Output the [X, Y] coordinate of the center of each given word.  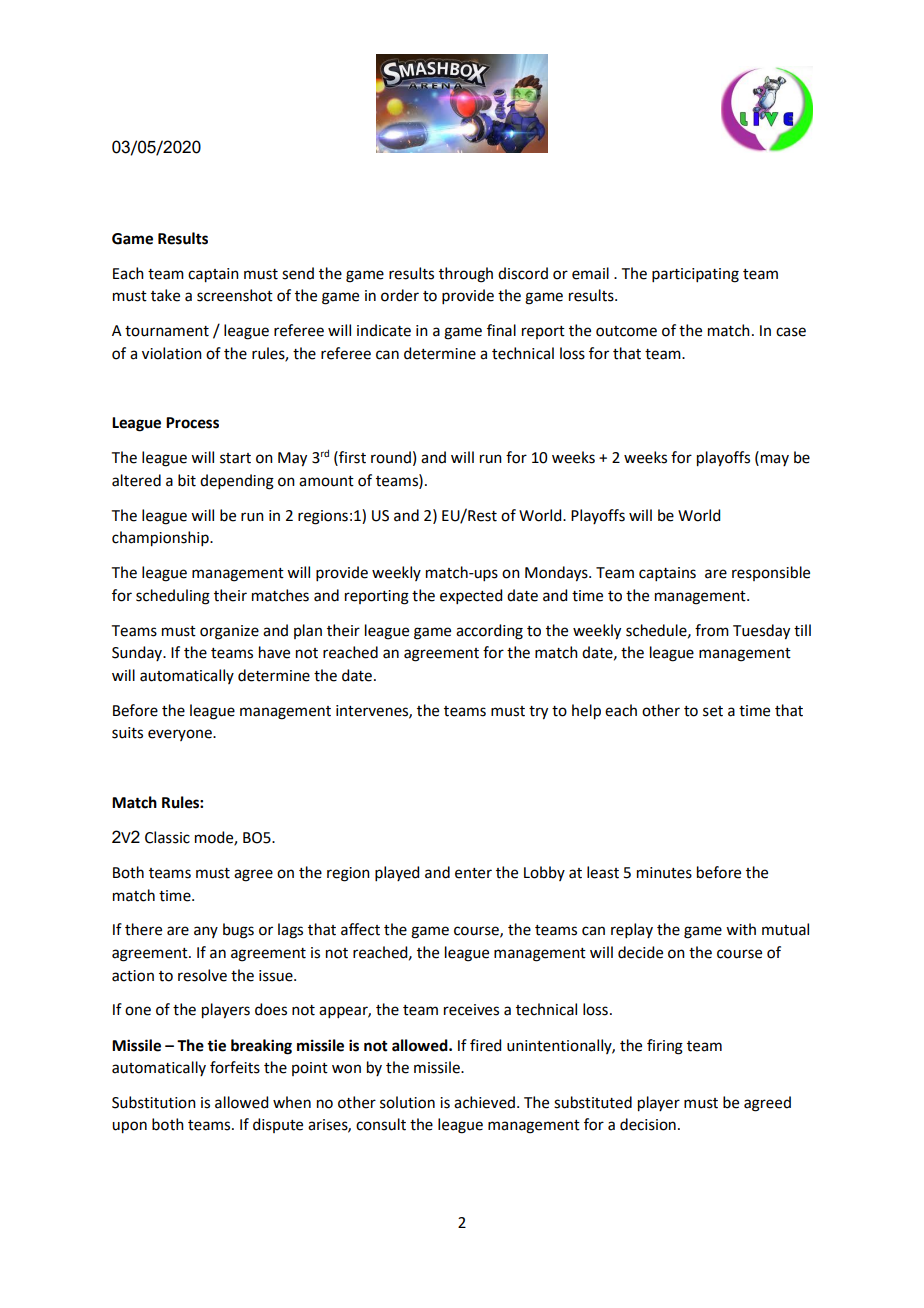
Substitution [154, 1102]
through [466, 275]
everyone [181, 735]
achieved [484, 1102]
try [538, 713]
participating [695, 275]
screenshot [235, 295]
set [713, 711]
